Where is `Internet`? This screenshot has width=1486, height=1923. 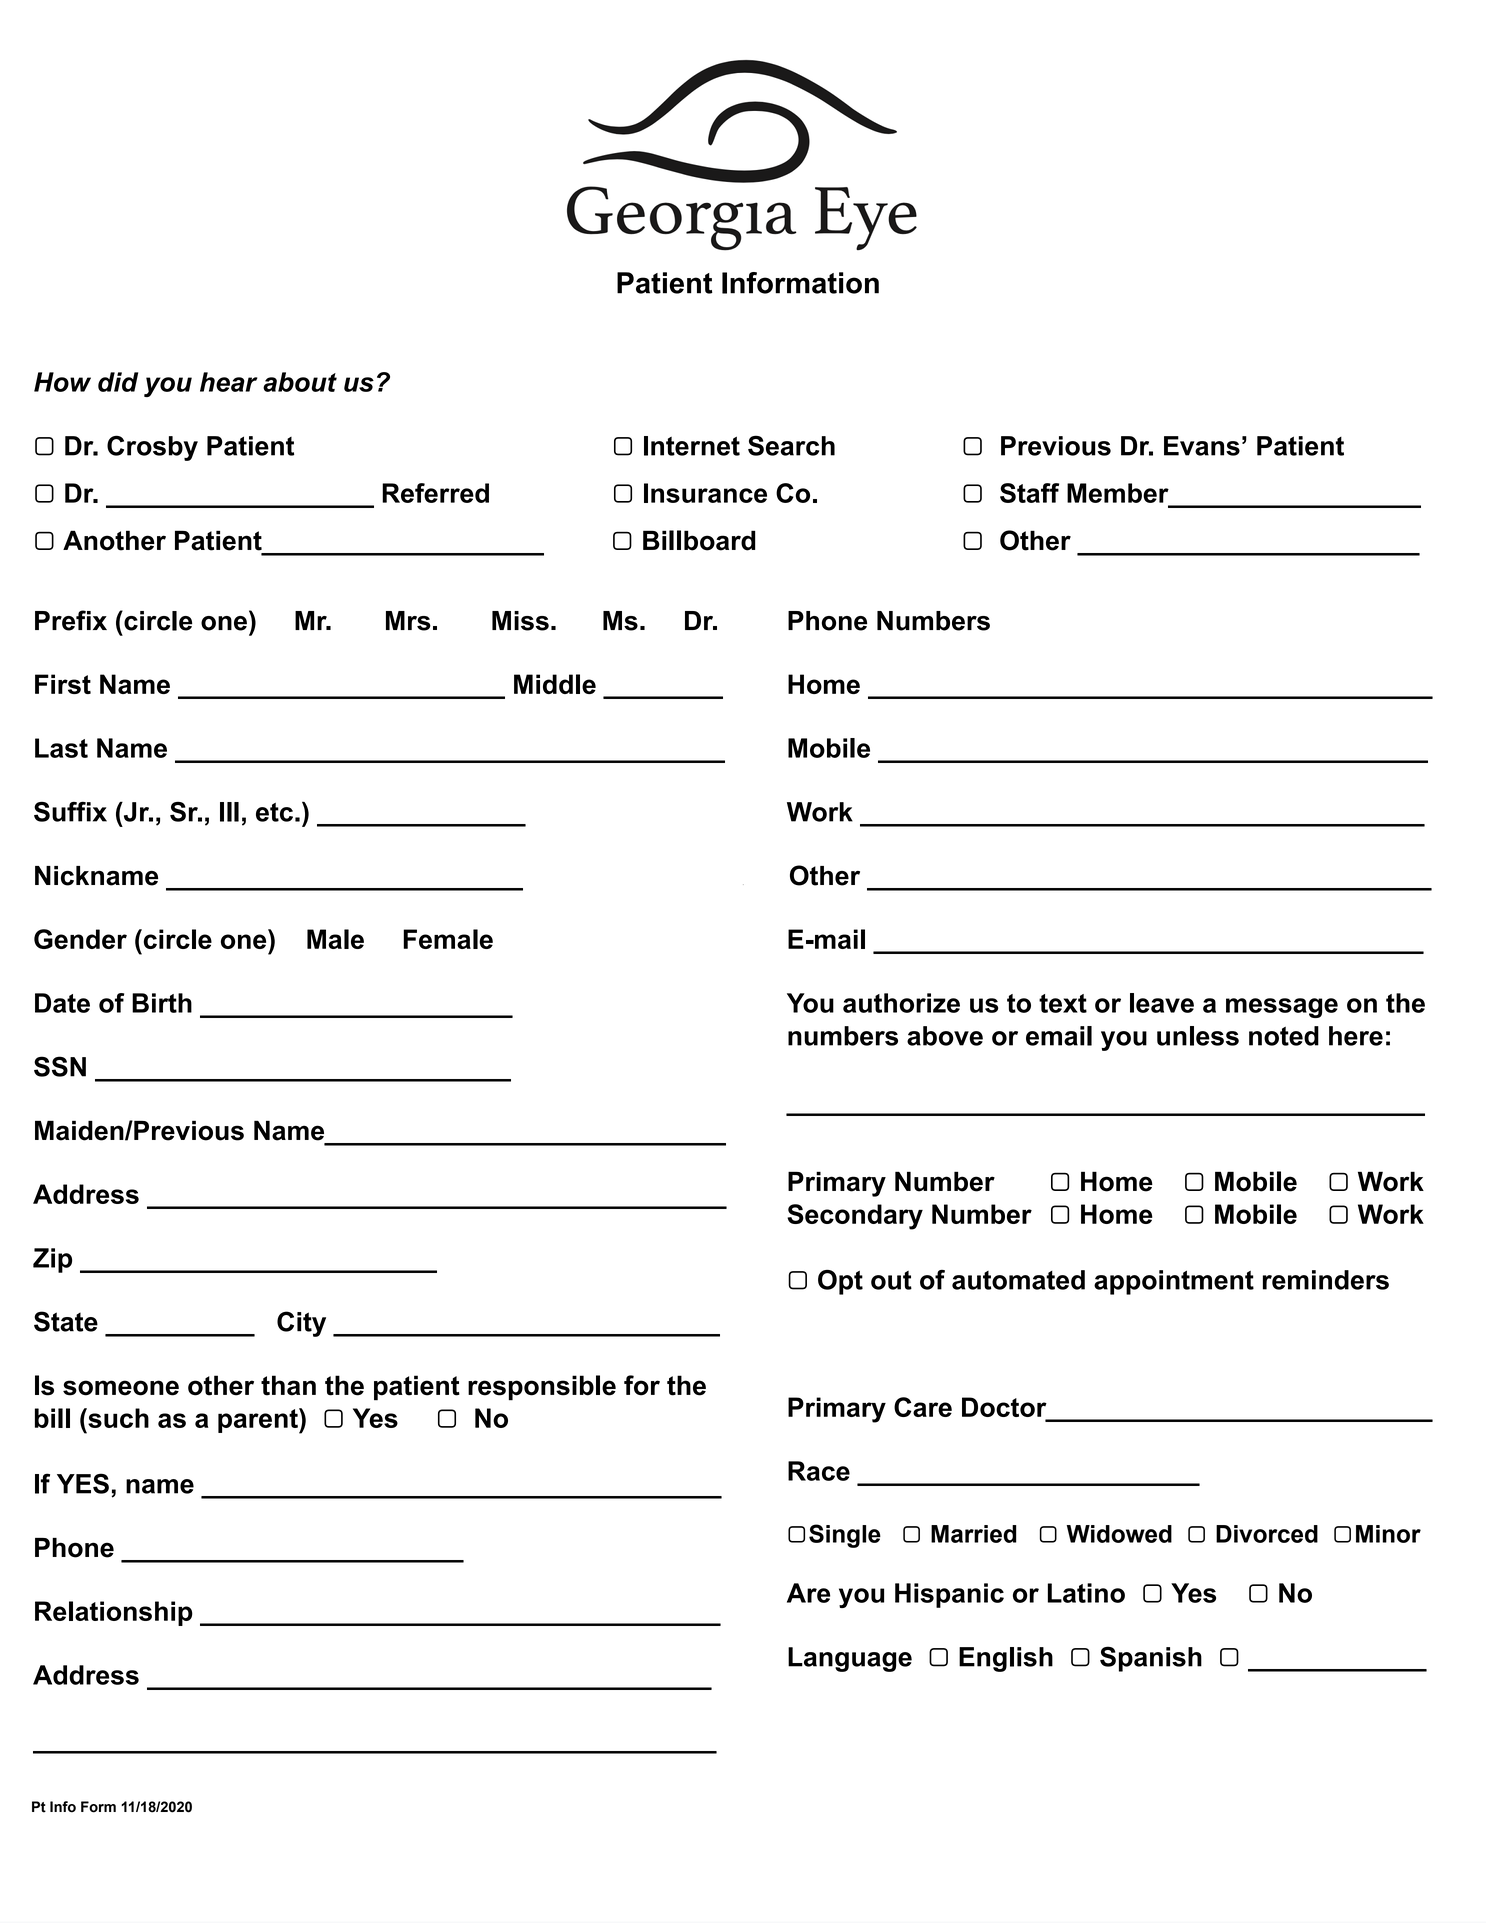 Internet is located at coordinates (692, 446).
